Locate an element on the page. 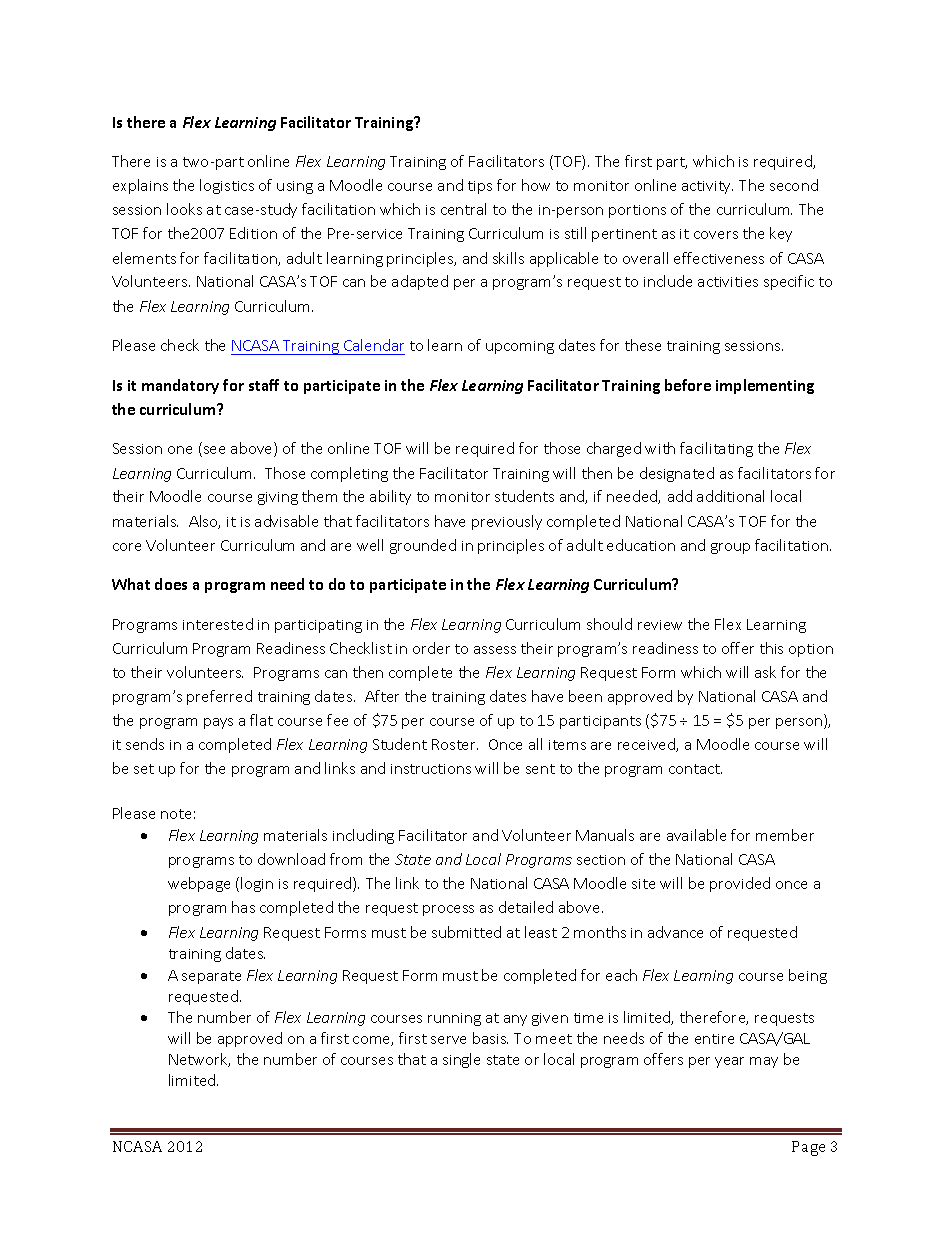 This image has width=952, height=1233. covers is located at coordinates (716, 235).
